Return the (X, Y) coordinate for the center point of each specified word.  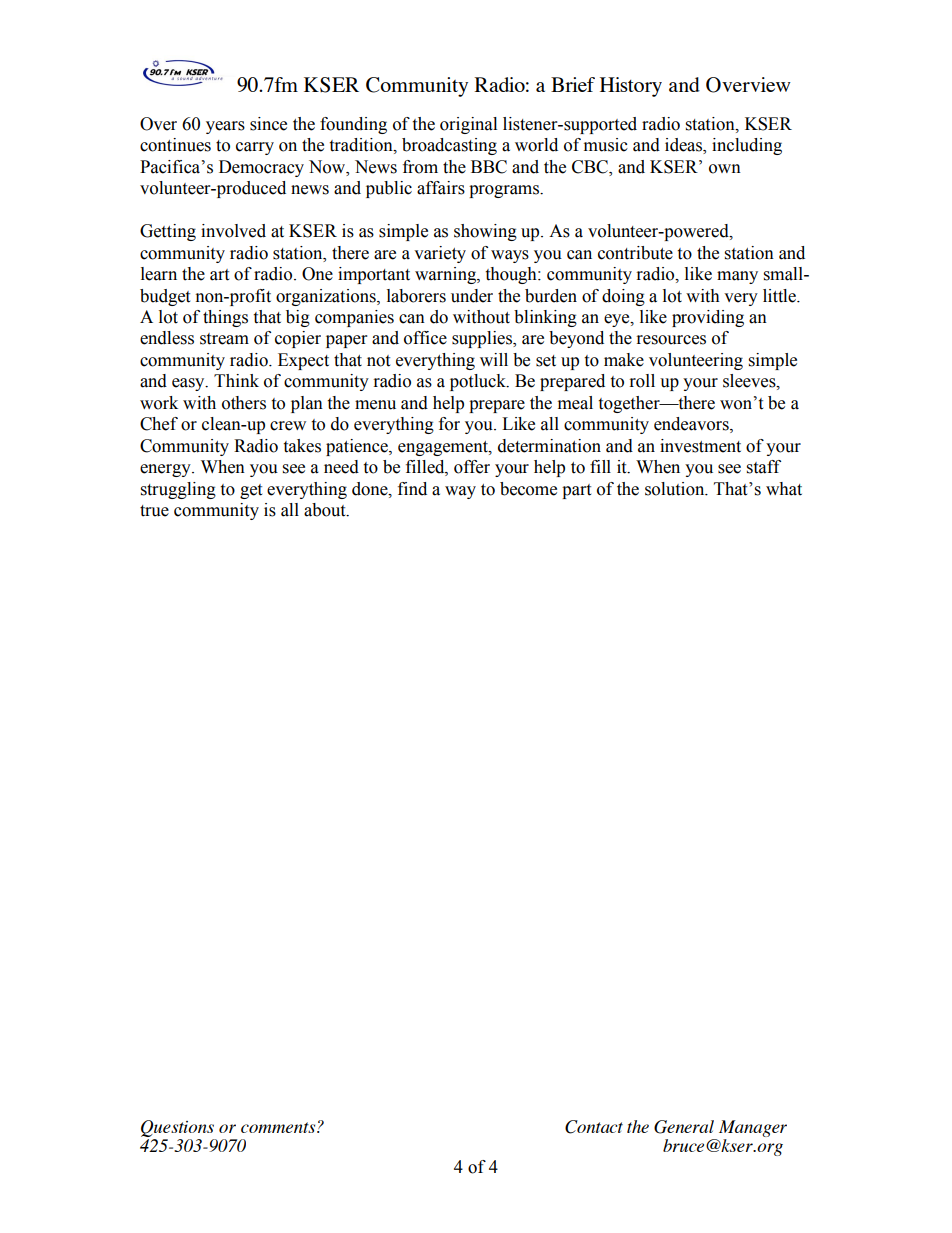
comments (279, 1127)
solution (676, 489)
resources (671, 340)
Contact (594, 1127)
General (684, 1127)
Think (236, 380)
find (412, 489)
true (154, 511)
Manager (753, 1128)
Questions (177, 1128)
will (494, 359)
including (747, 146)
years (225, 127)
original (468, 125)
